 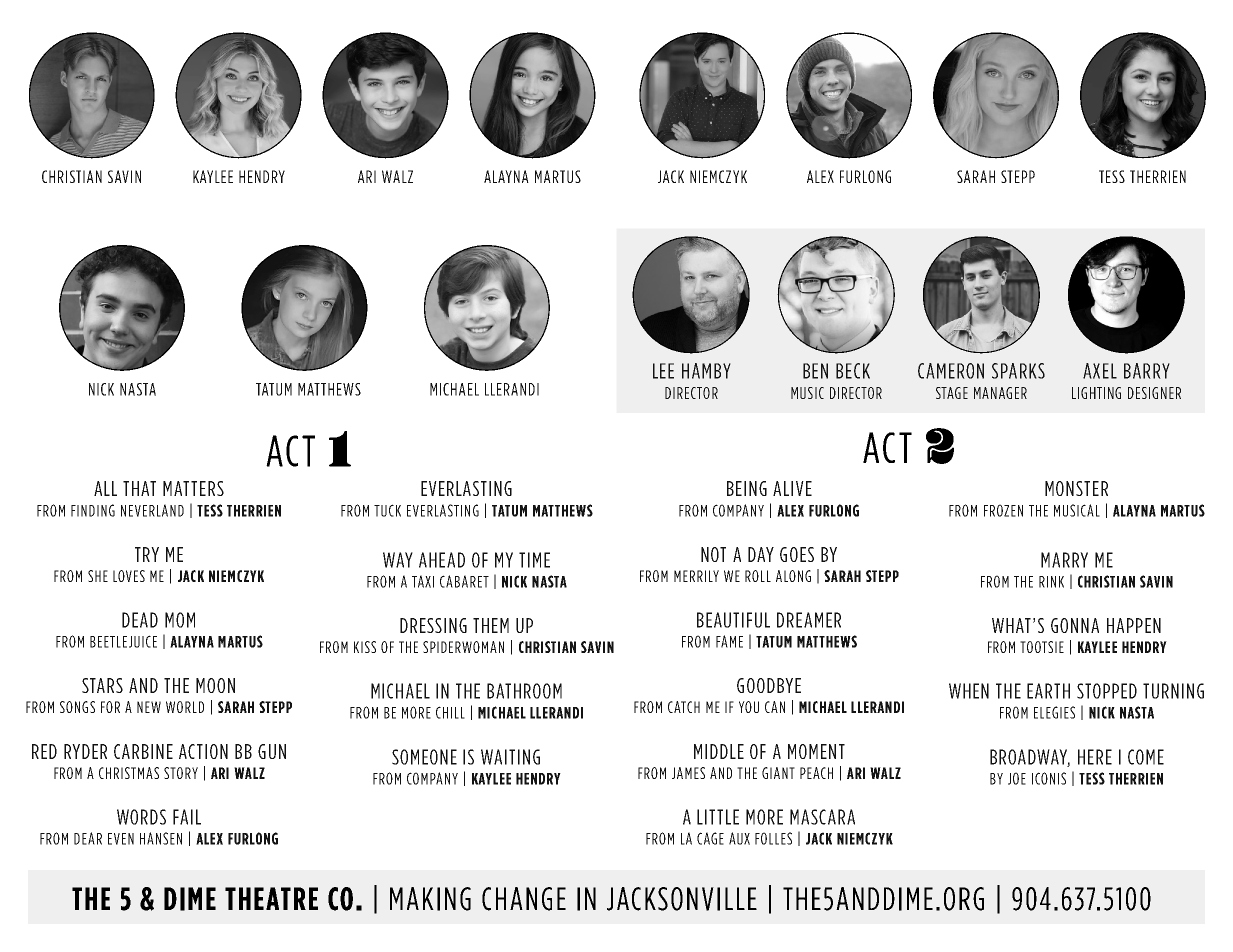 I want to click on DEAD, so click(x=140, y=620).
